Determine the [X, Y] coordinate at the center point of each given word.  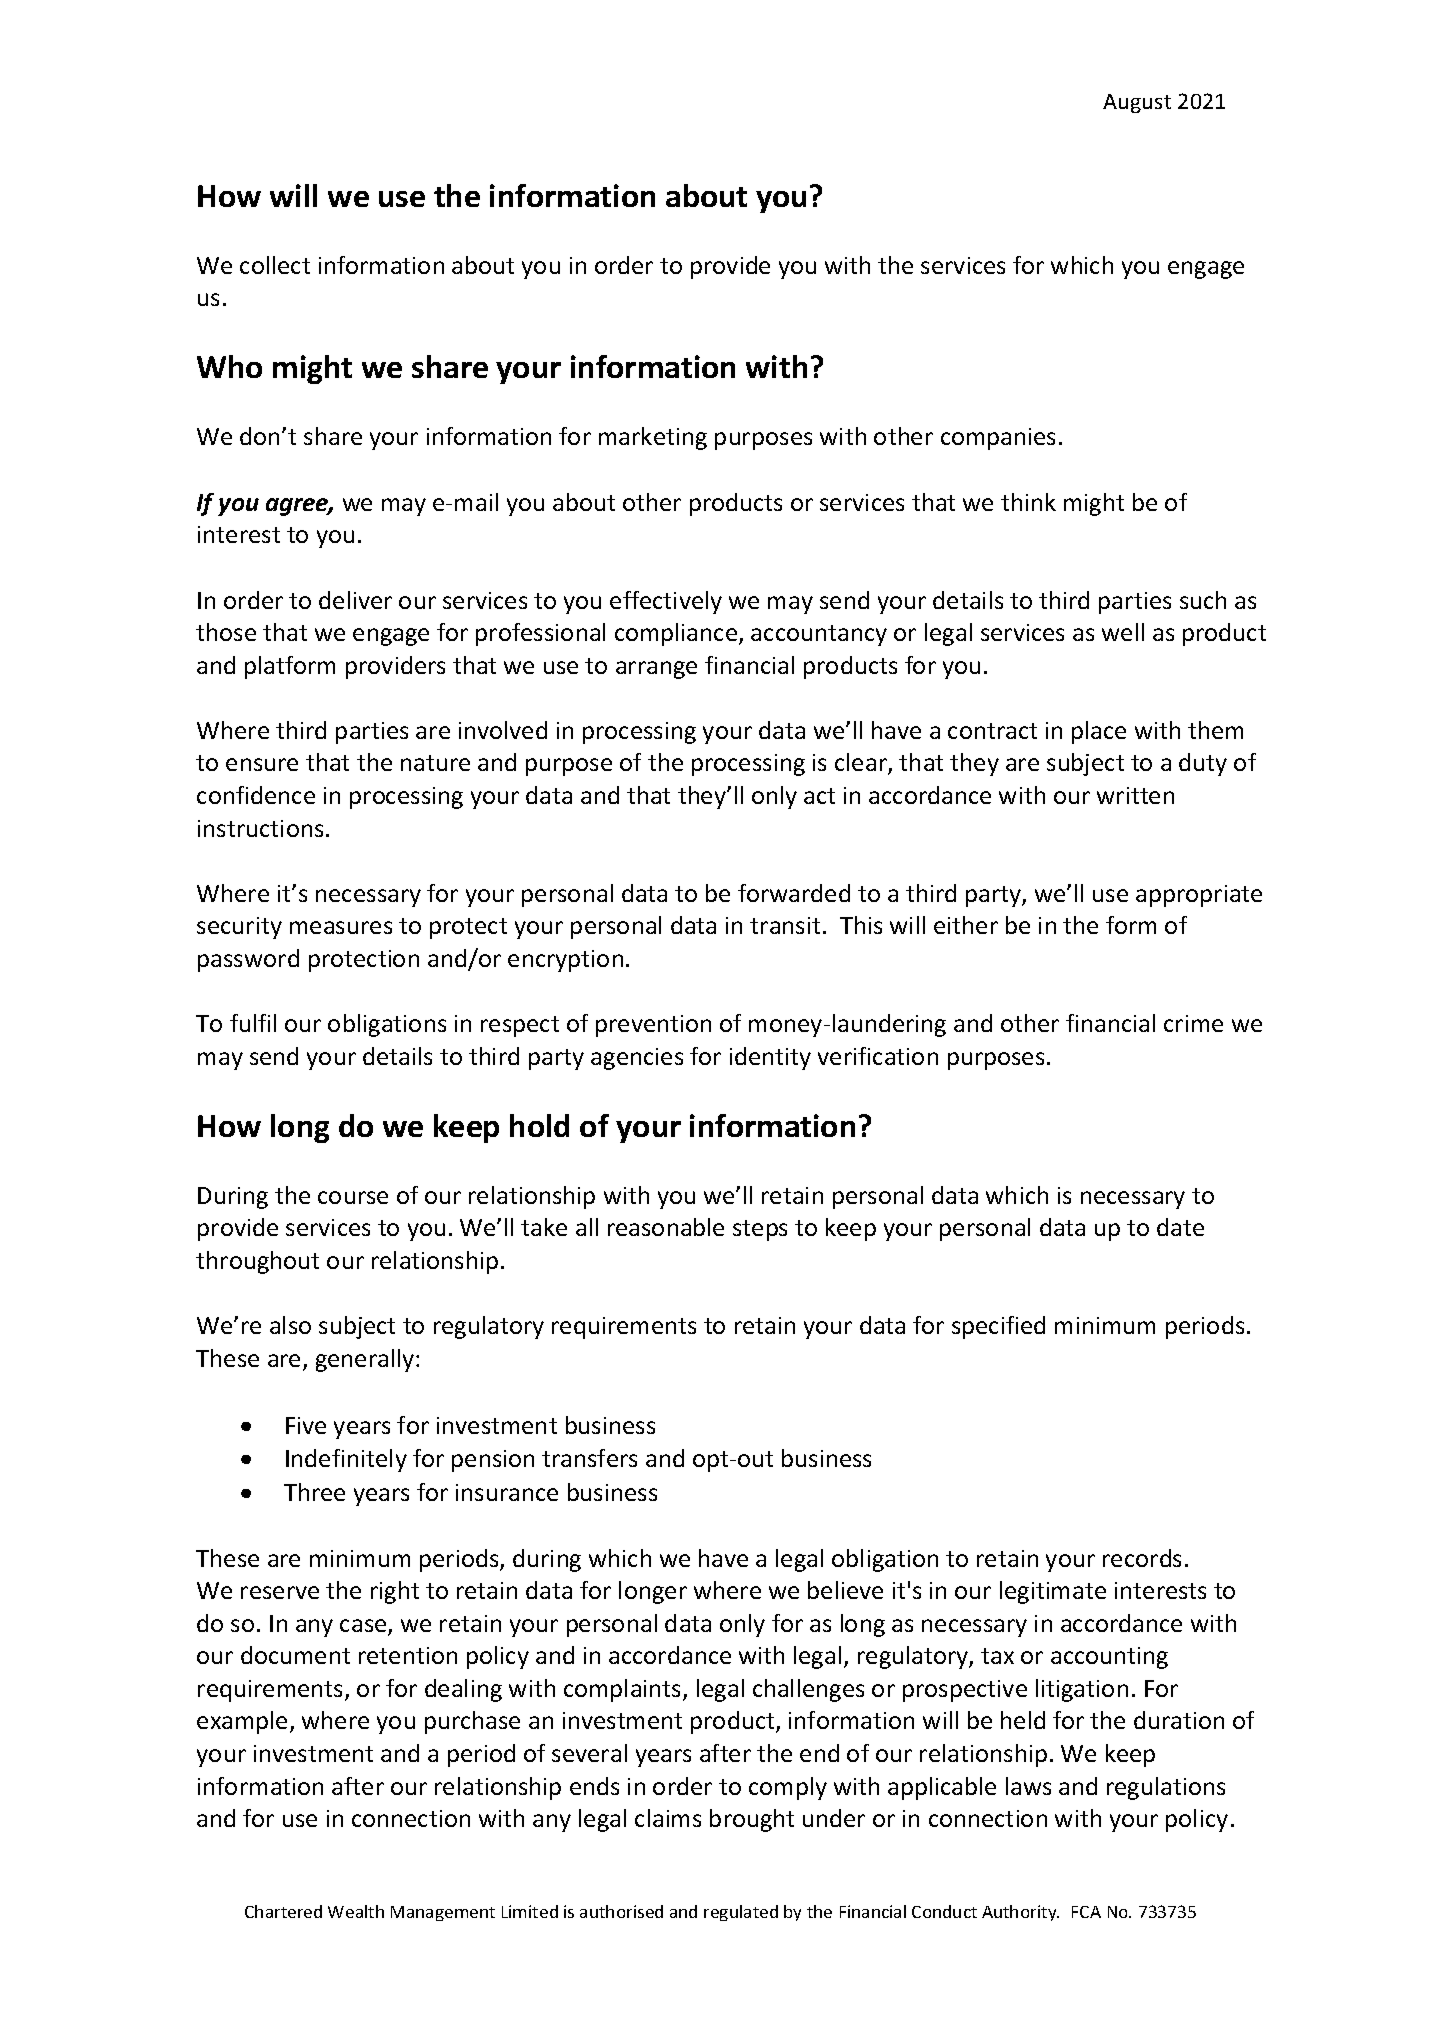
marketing [653, 438]
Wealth [356, 1911]
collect [275, 265]
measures [341, 927]
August [1137, 103]
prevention [653, 1026]
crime [1193, 1023]
